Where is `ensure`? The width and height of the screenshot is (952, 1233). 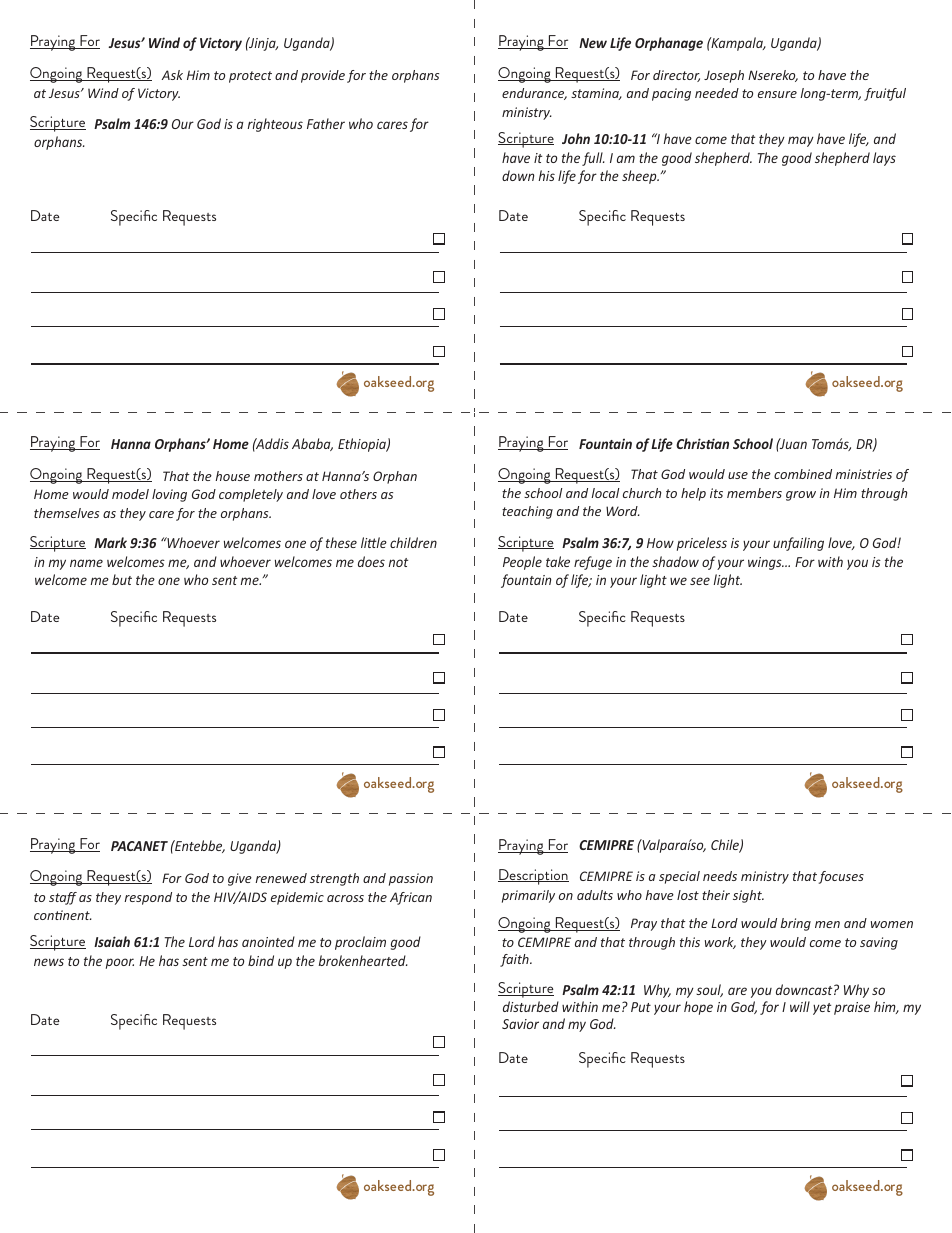
ensure is located at coordinates (777, 94).
